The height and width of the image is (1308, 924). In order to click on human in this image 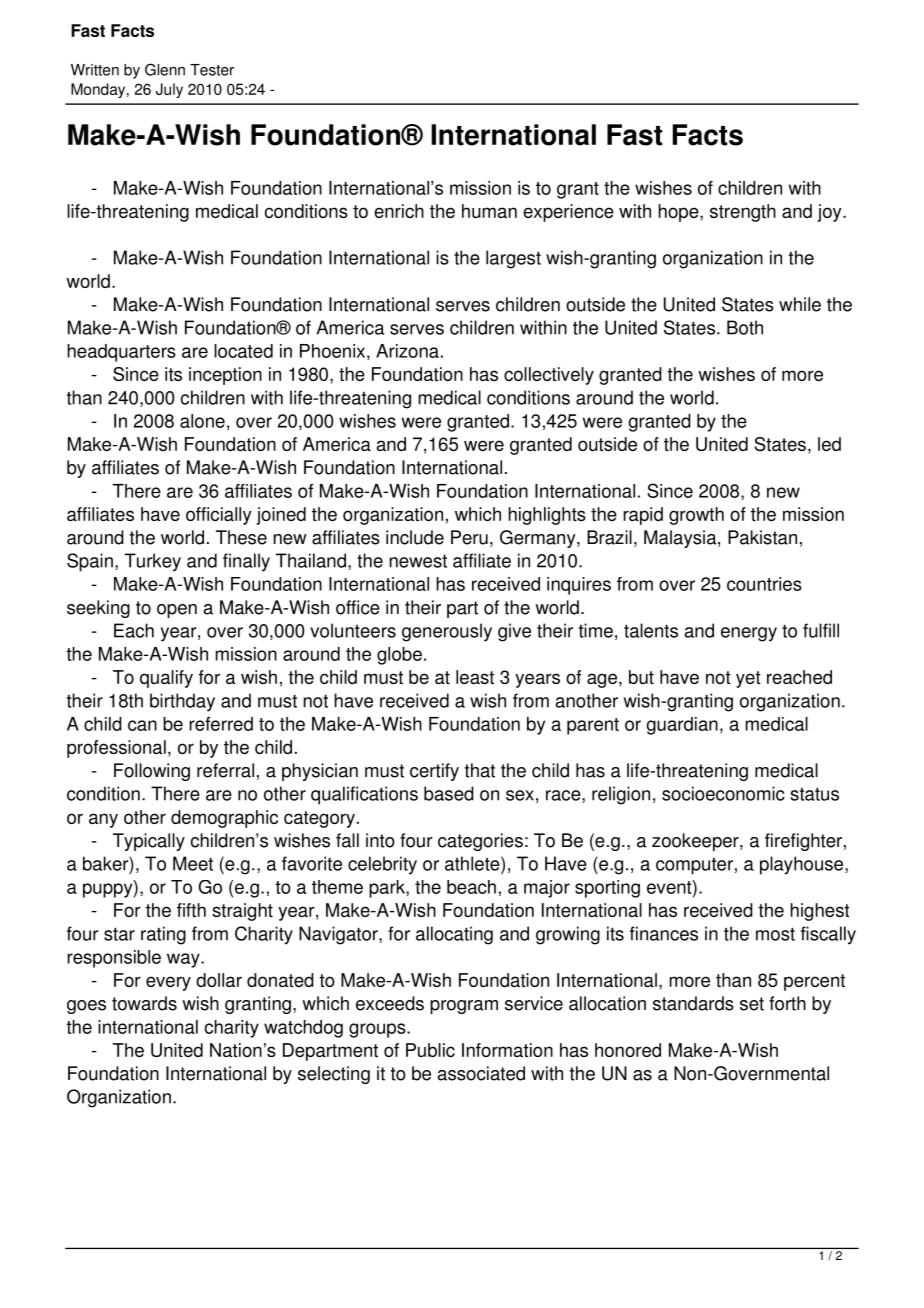, I will do `click(489, 211)`.
